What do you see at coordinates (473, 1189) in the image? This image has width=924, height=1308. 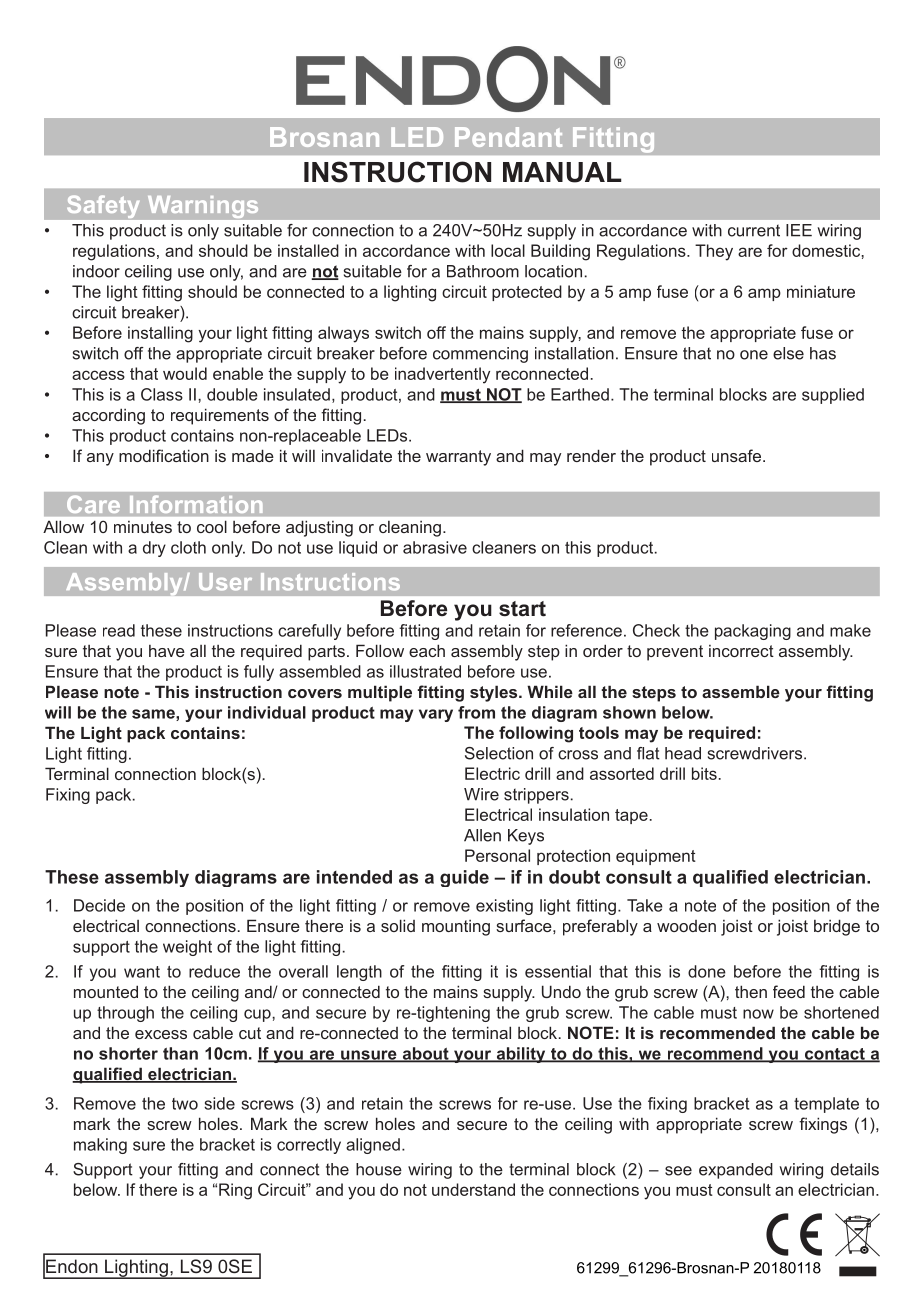 I see `understand` at bounding box center [473, 1189].
